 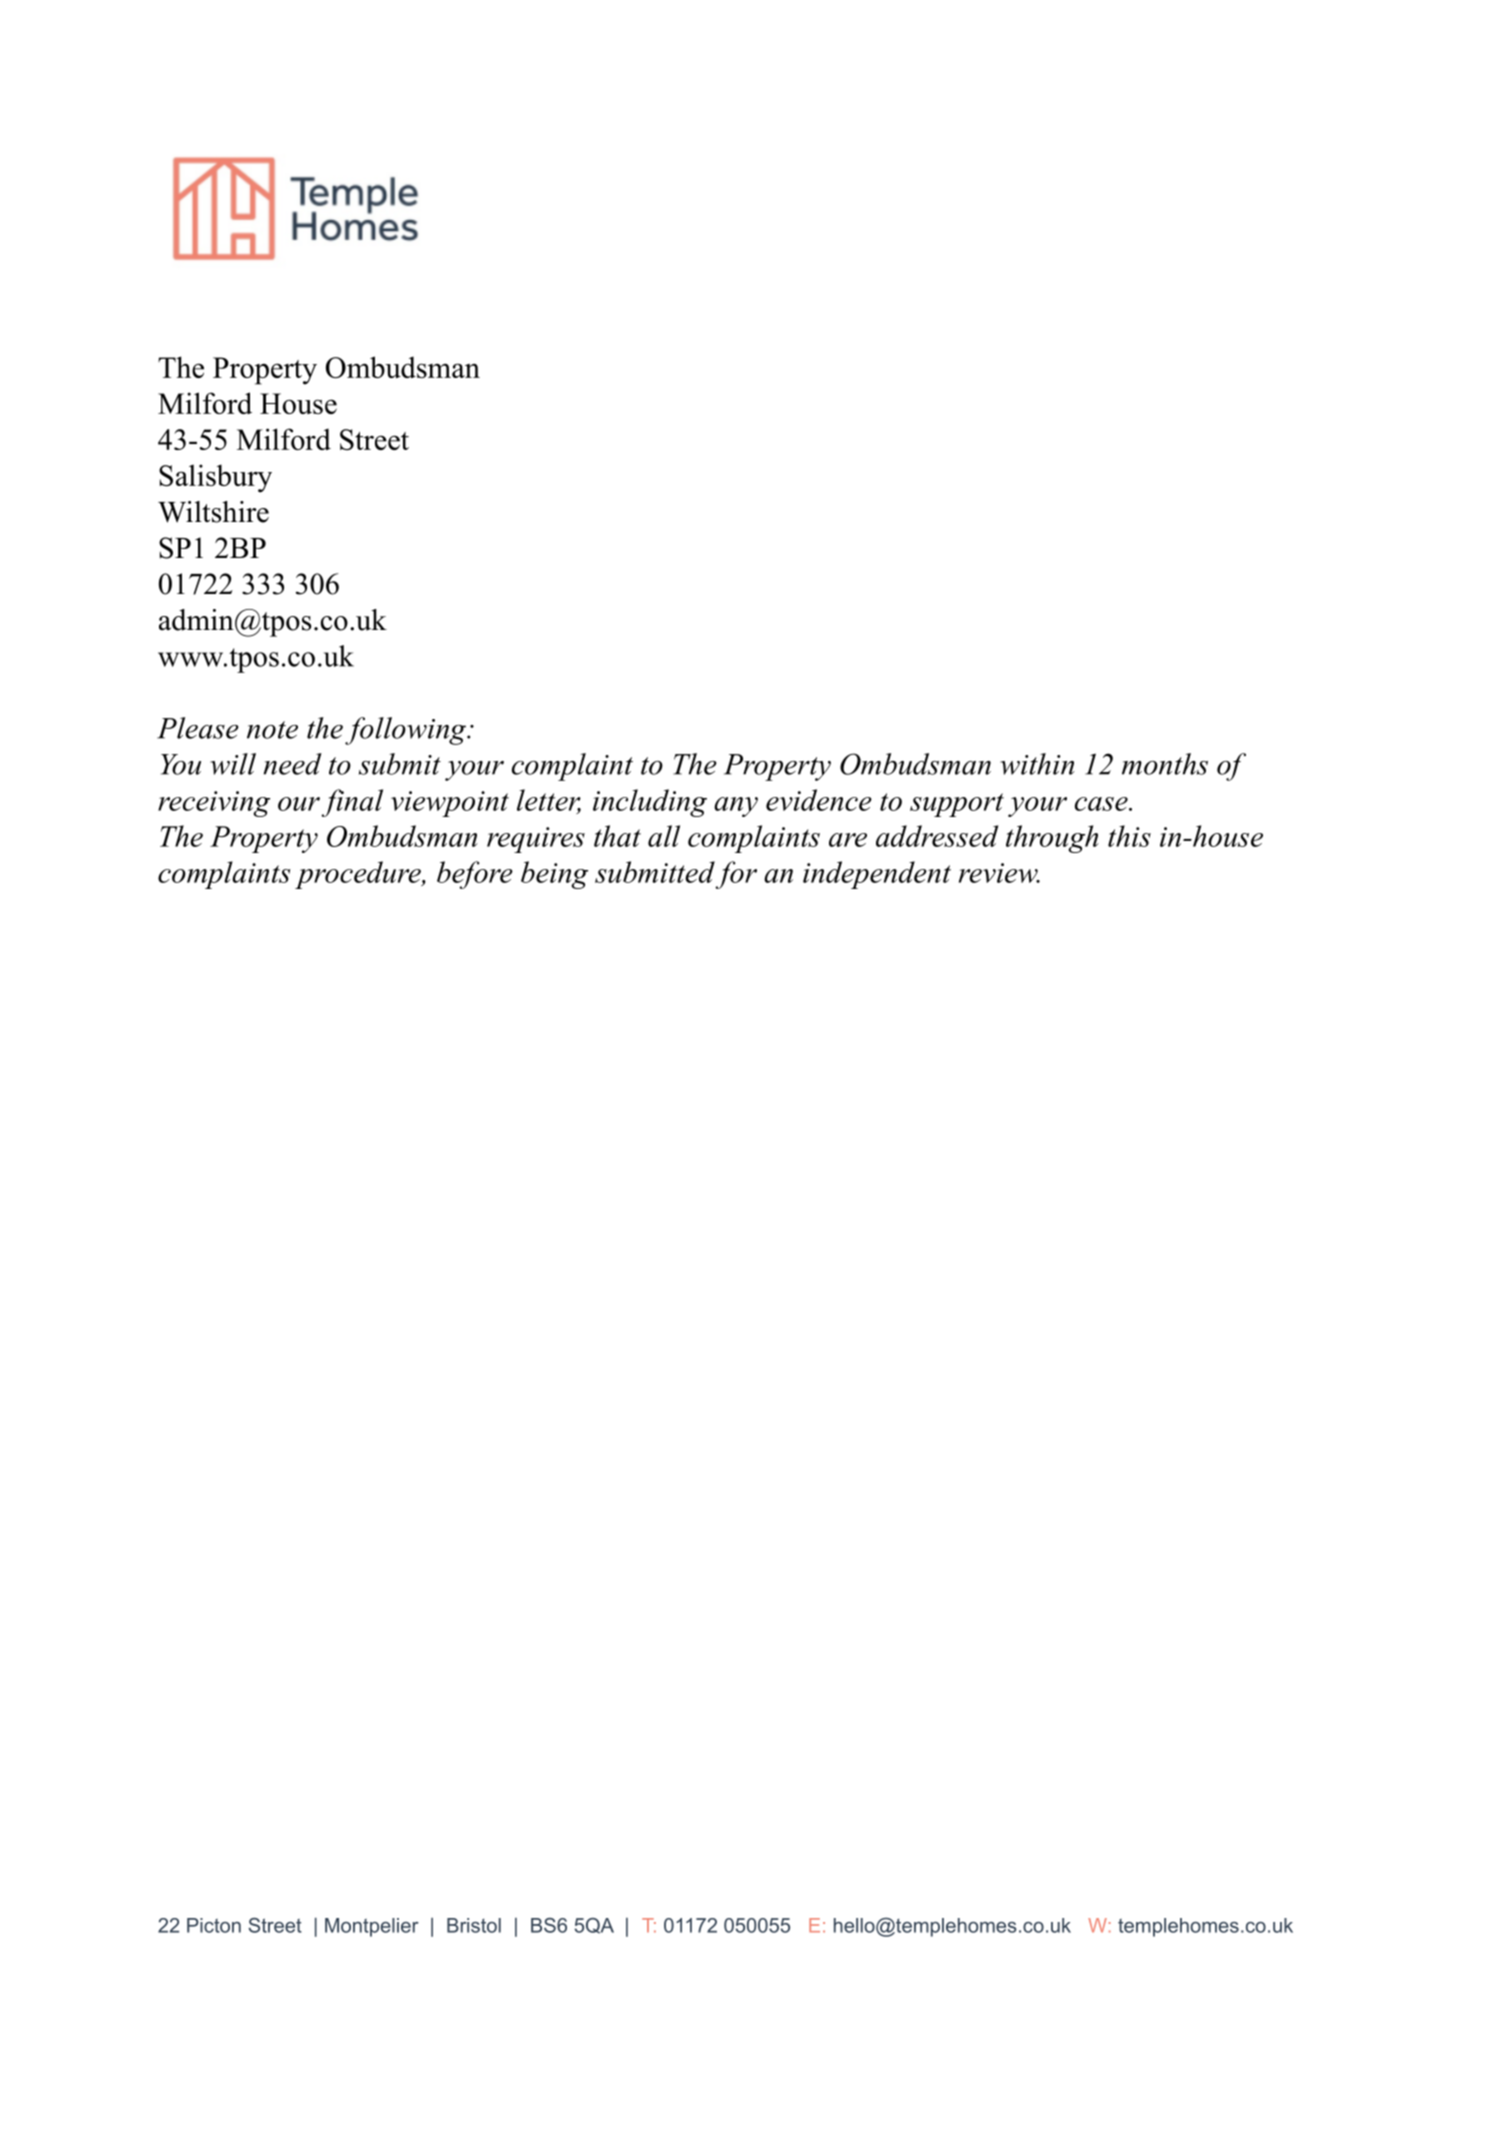 What do you see at coordinates (352, 803) in the screenshot?
I see `final` at bounding box center [352, 803].
